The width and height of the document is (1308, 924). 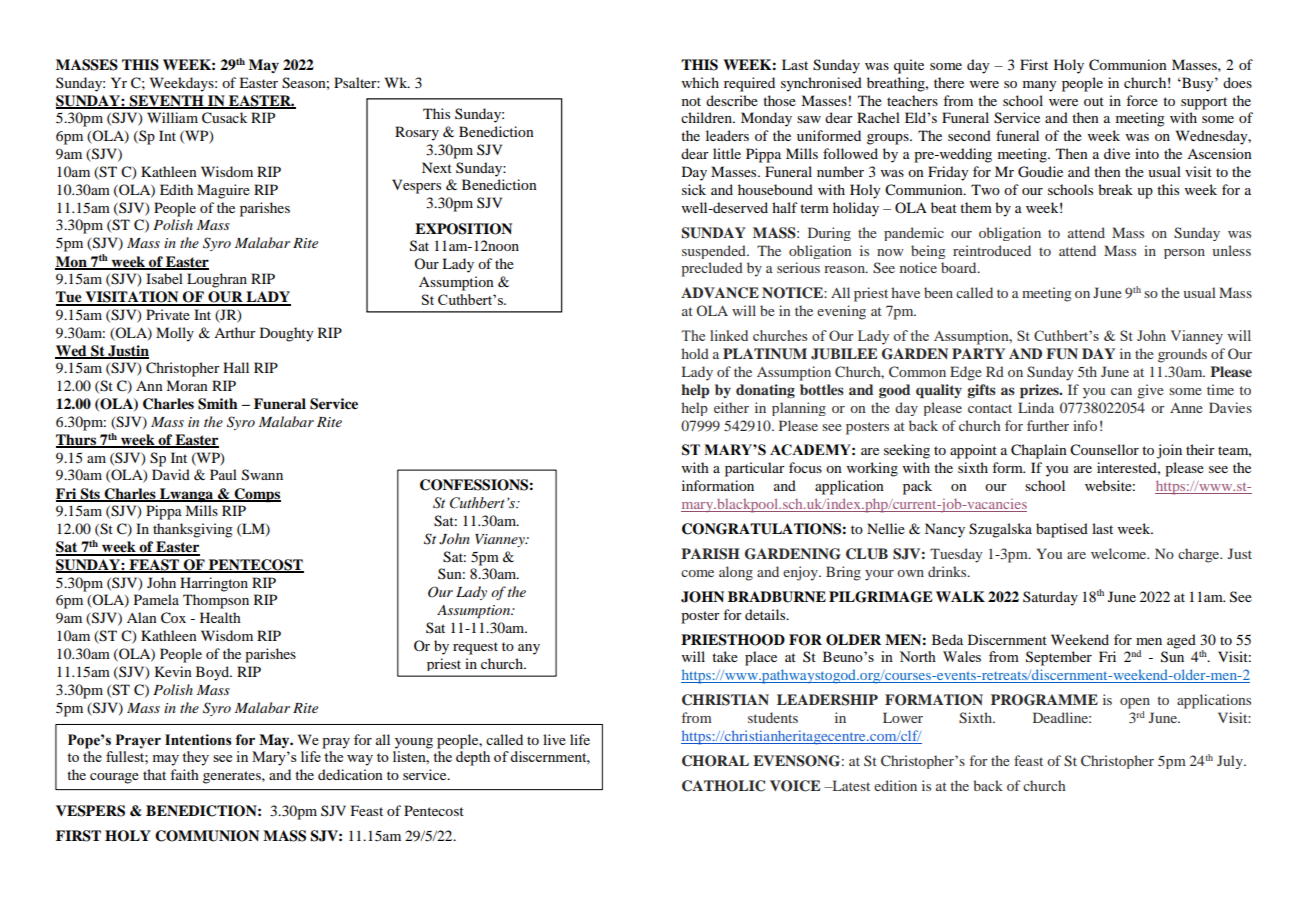 What do you see at coordinates (164, 278) in the document?
I see `Isabel` at bounding box center [164, 278].
